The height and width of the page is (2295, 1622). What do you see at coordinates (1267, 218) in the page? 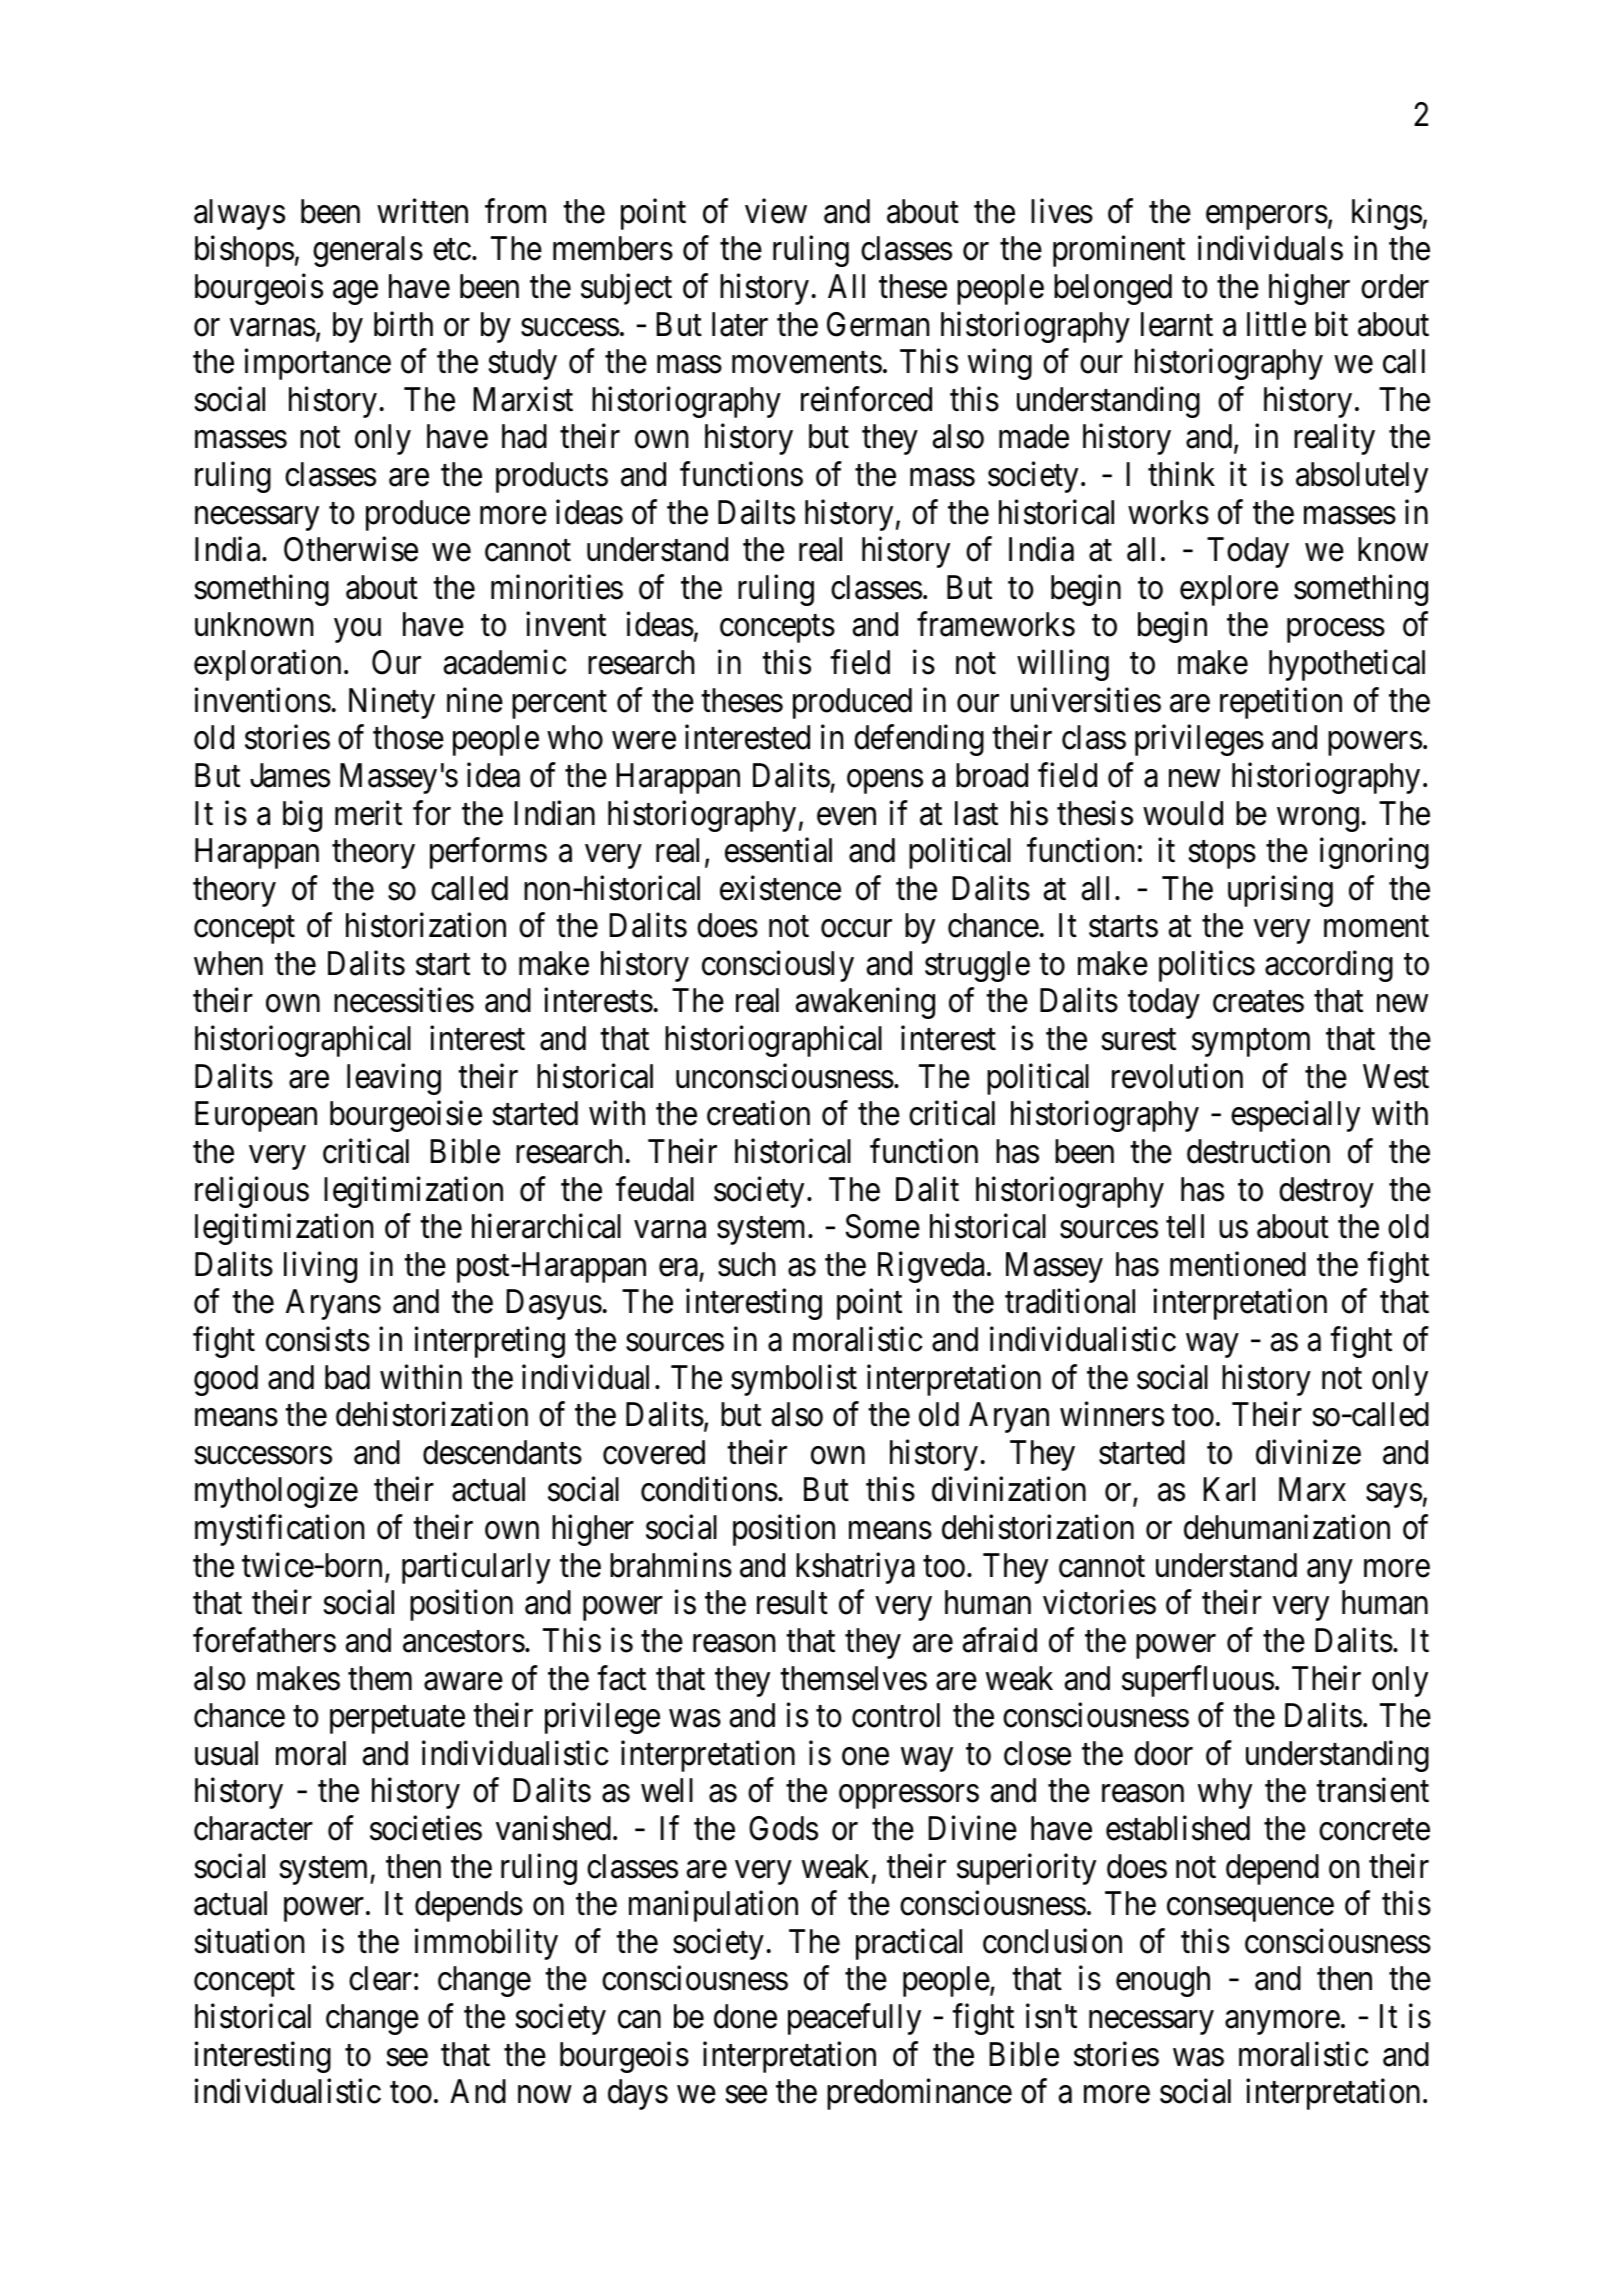
I see `emperors` at bounding box center [1267, 218].
